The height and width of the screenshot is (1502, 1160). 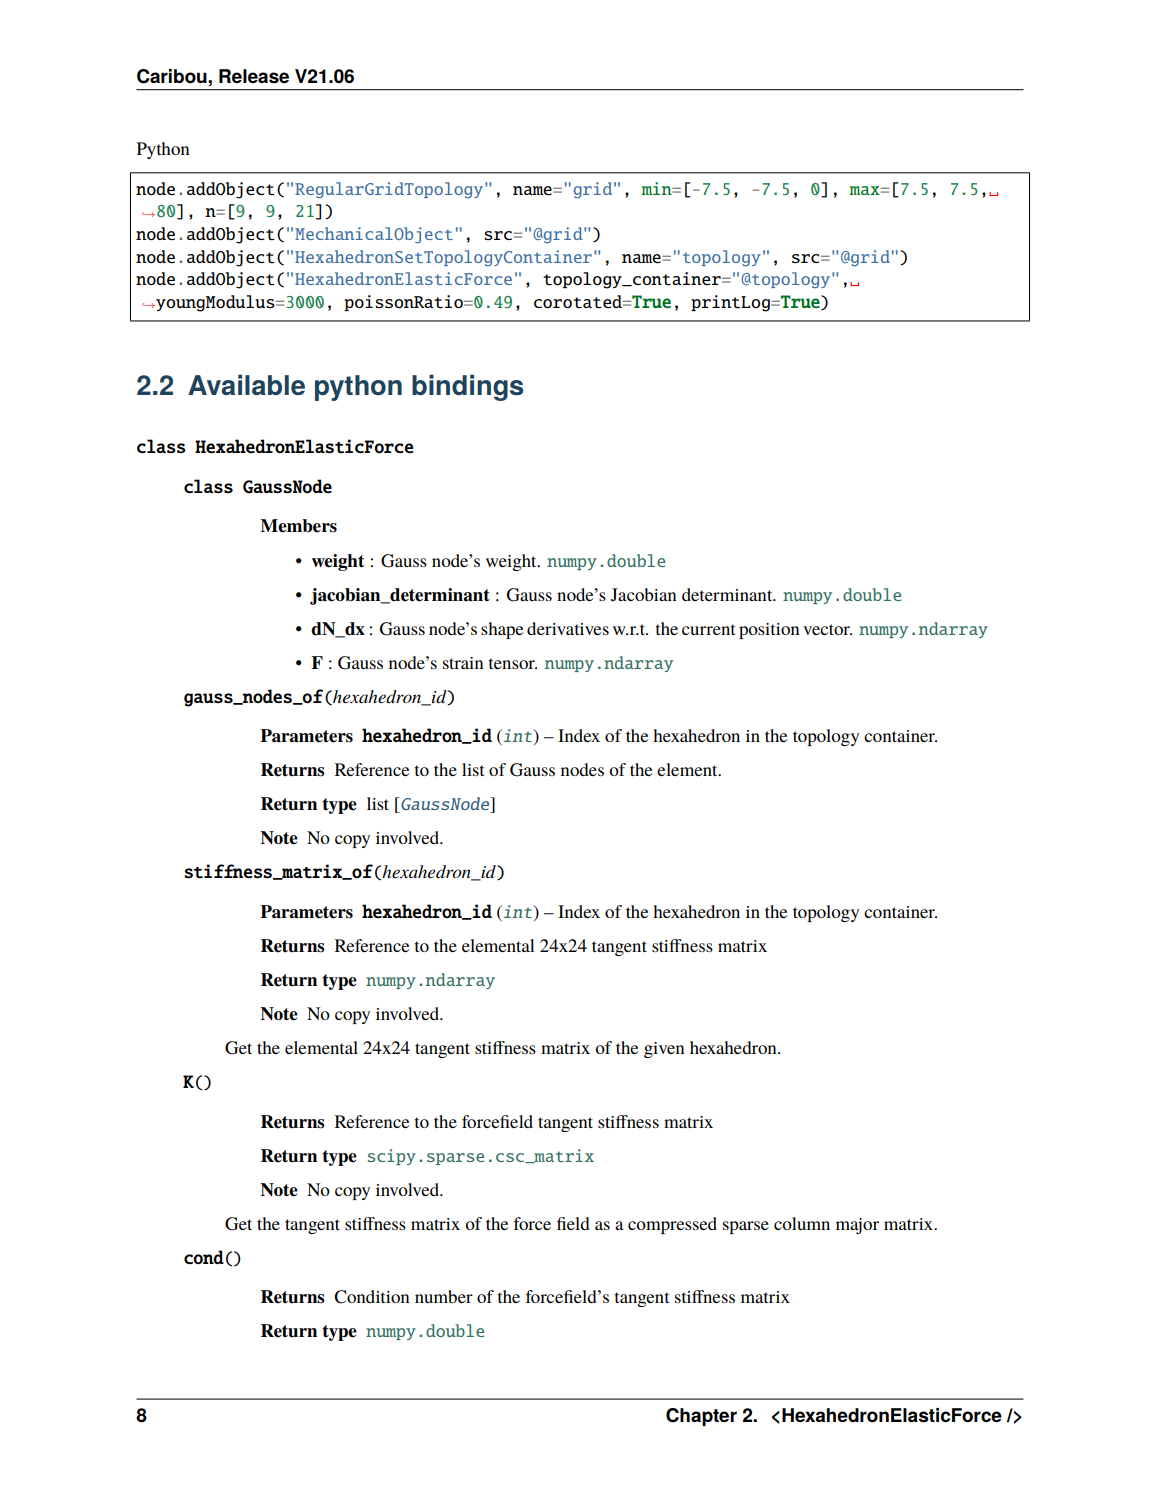 I want to click on number, so click(x=444, y=1296).
